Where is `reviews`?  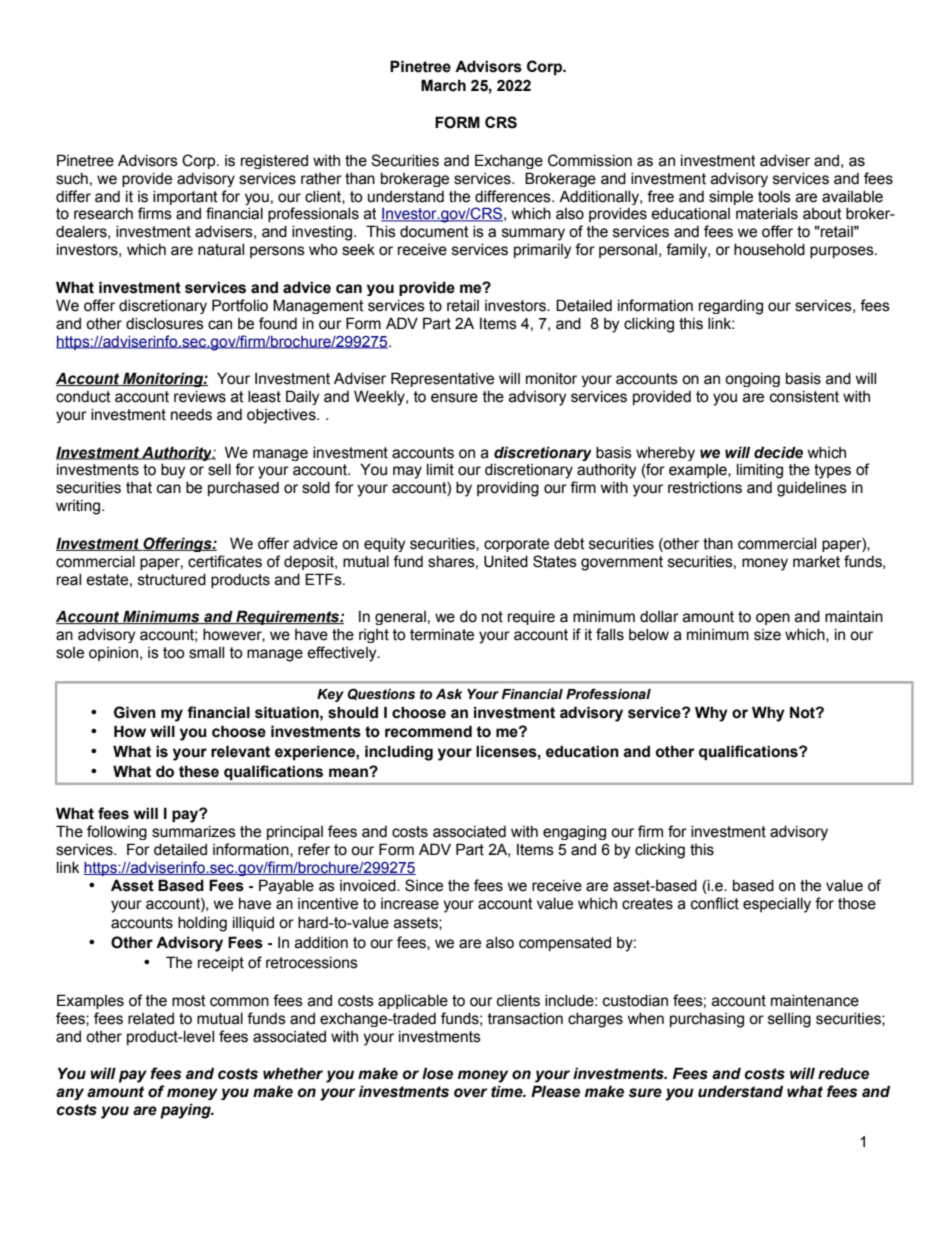 reviews is located at coordinates (200, 397).
